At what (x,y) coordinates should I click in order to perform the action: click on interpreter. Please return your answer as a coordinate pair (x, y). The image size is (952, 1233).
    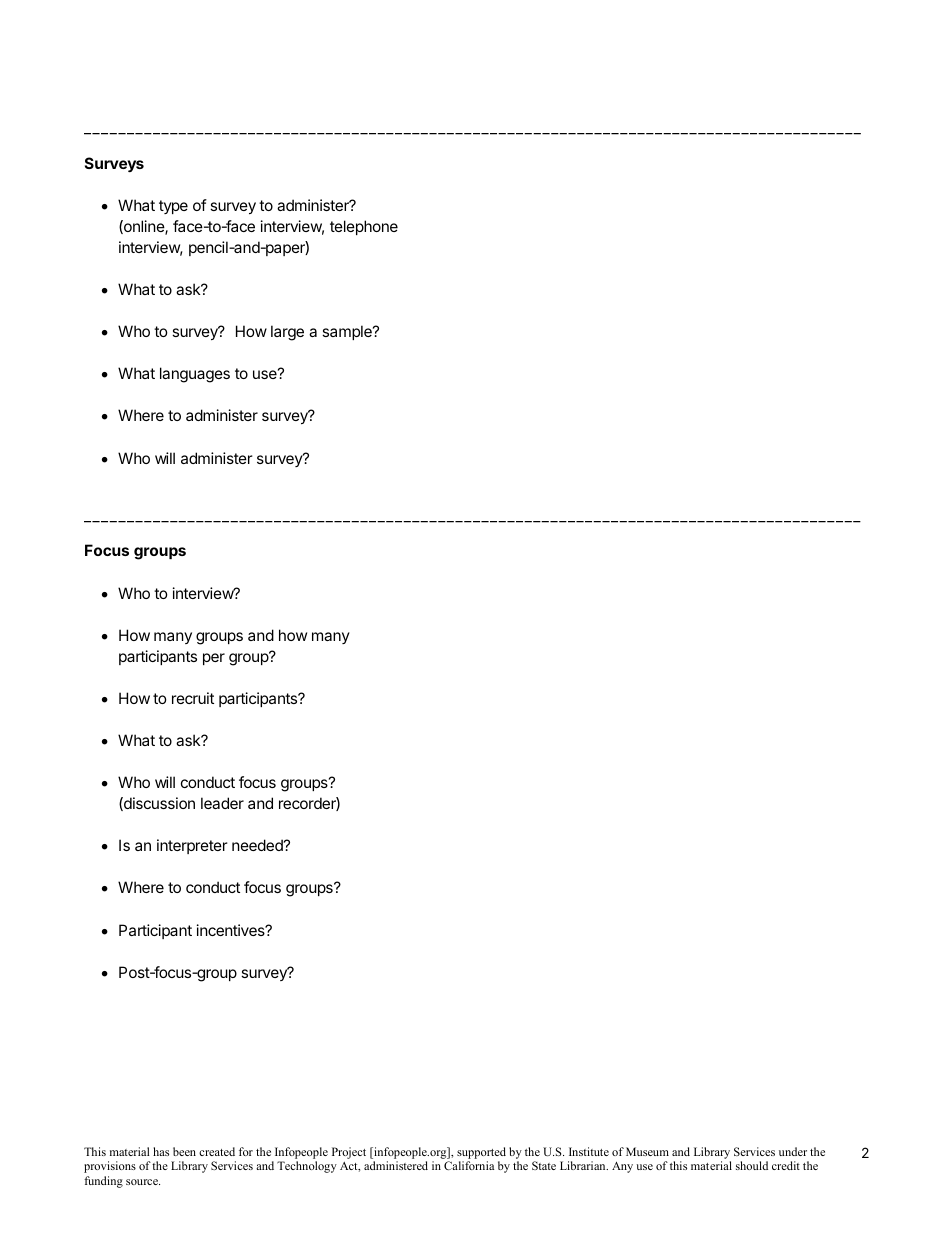
    Looking at the image, I should click on (192, 846).
